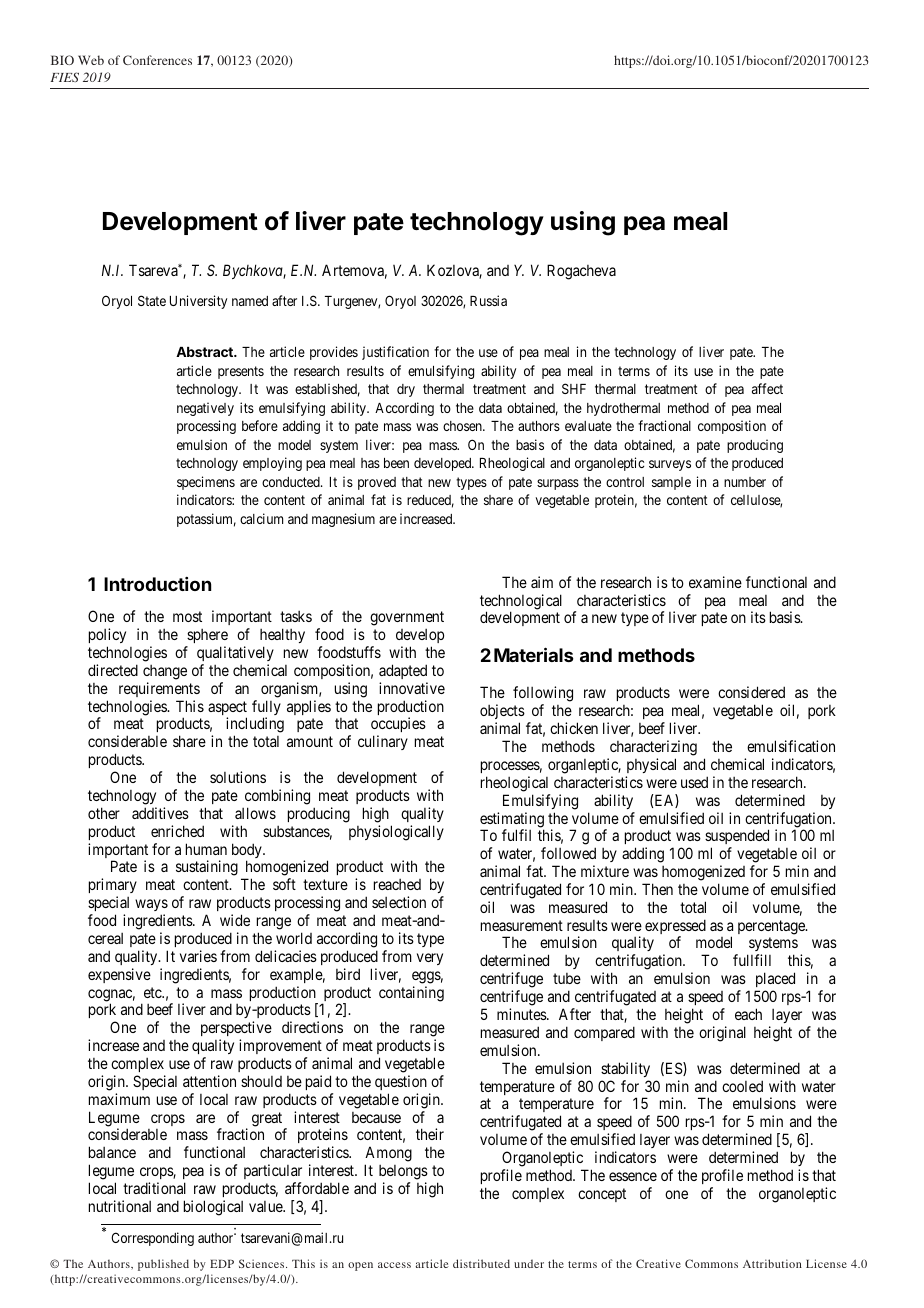 The image size is (924, 1308). Describe the element at coordinates (394, 1265) in the image. I see `access` at that location.
